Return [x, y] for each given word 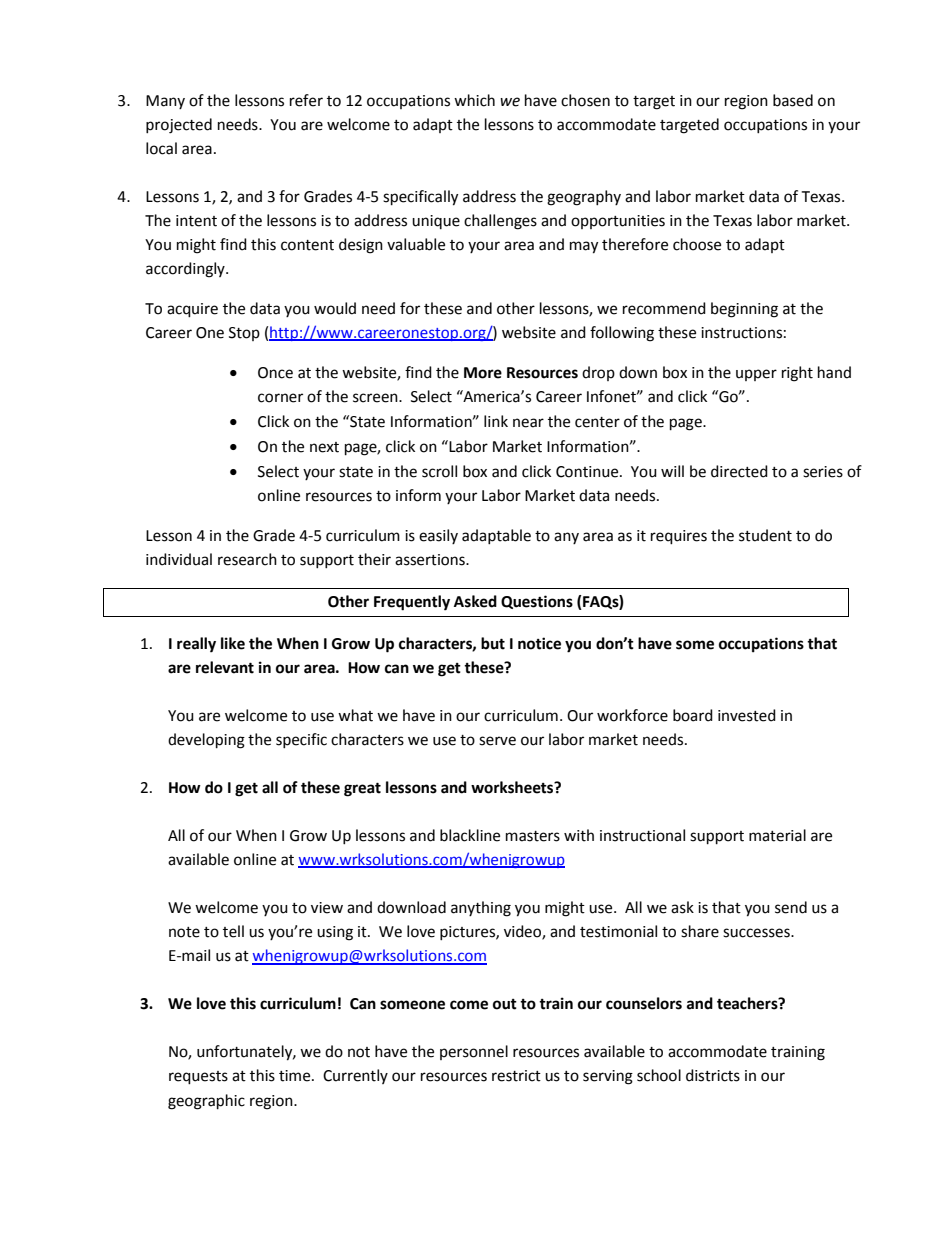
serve [497, 741]
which [474, 100]
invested [747, 715]
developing [206, 741]
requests [198, 1078]
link [496, 421]
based [793, 100]
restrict [516, 1076]
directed [739, 471]
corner [280, 398]
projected [179, 126]
